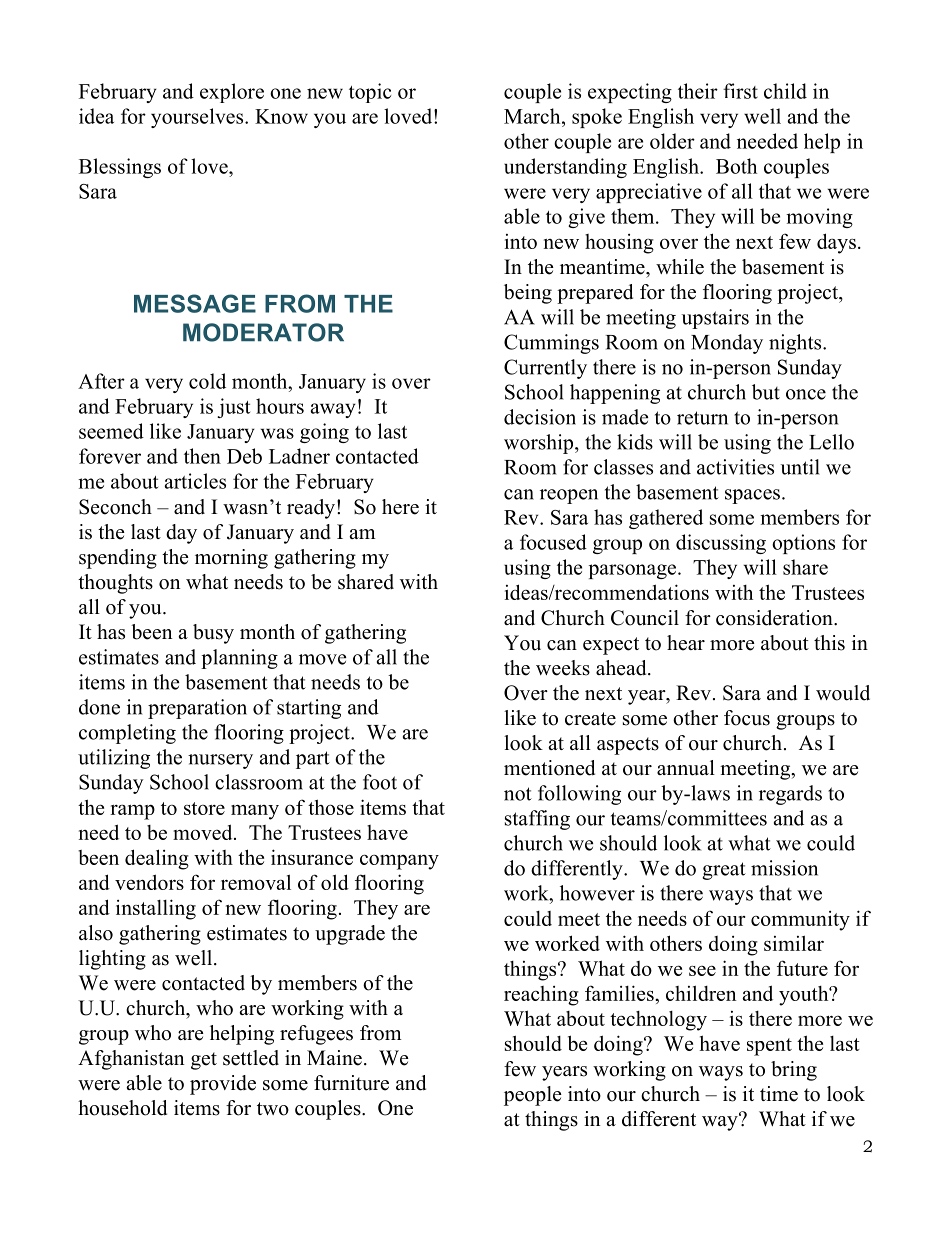 Image resolution: width=952 pixels, height=1233 pixels. What do you see at coordinates (207, 381) in the image?
I see `cold` at bounding box center [207, 381].
